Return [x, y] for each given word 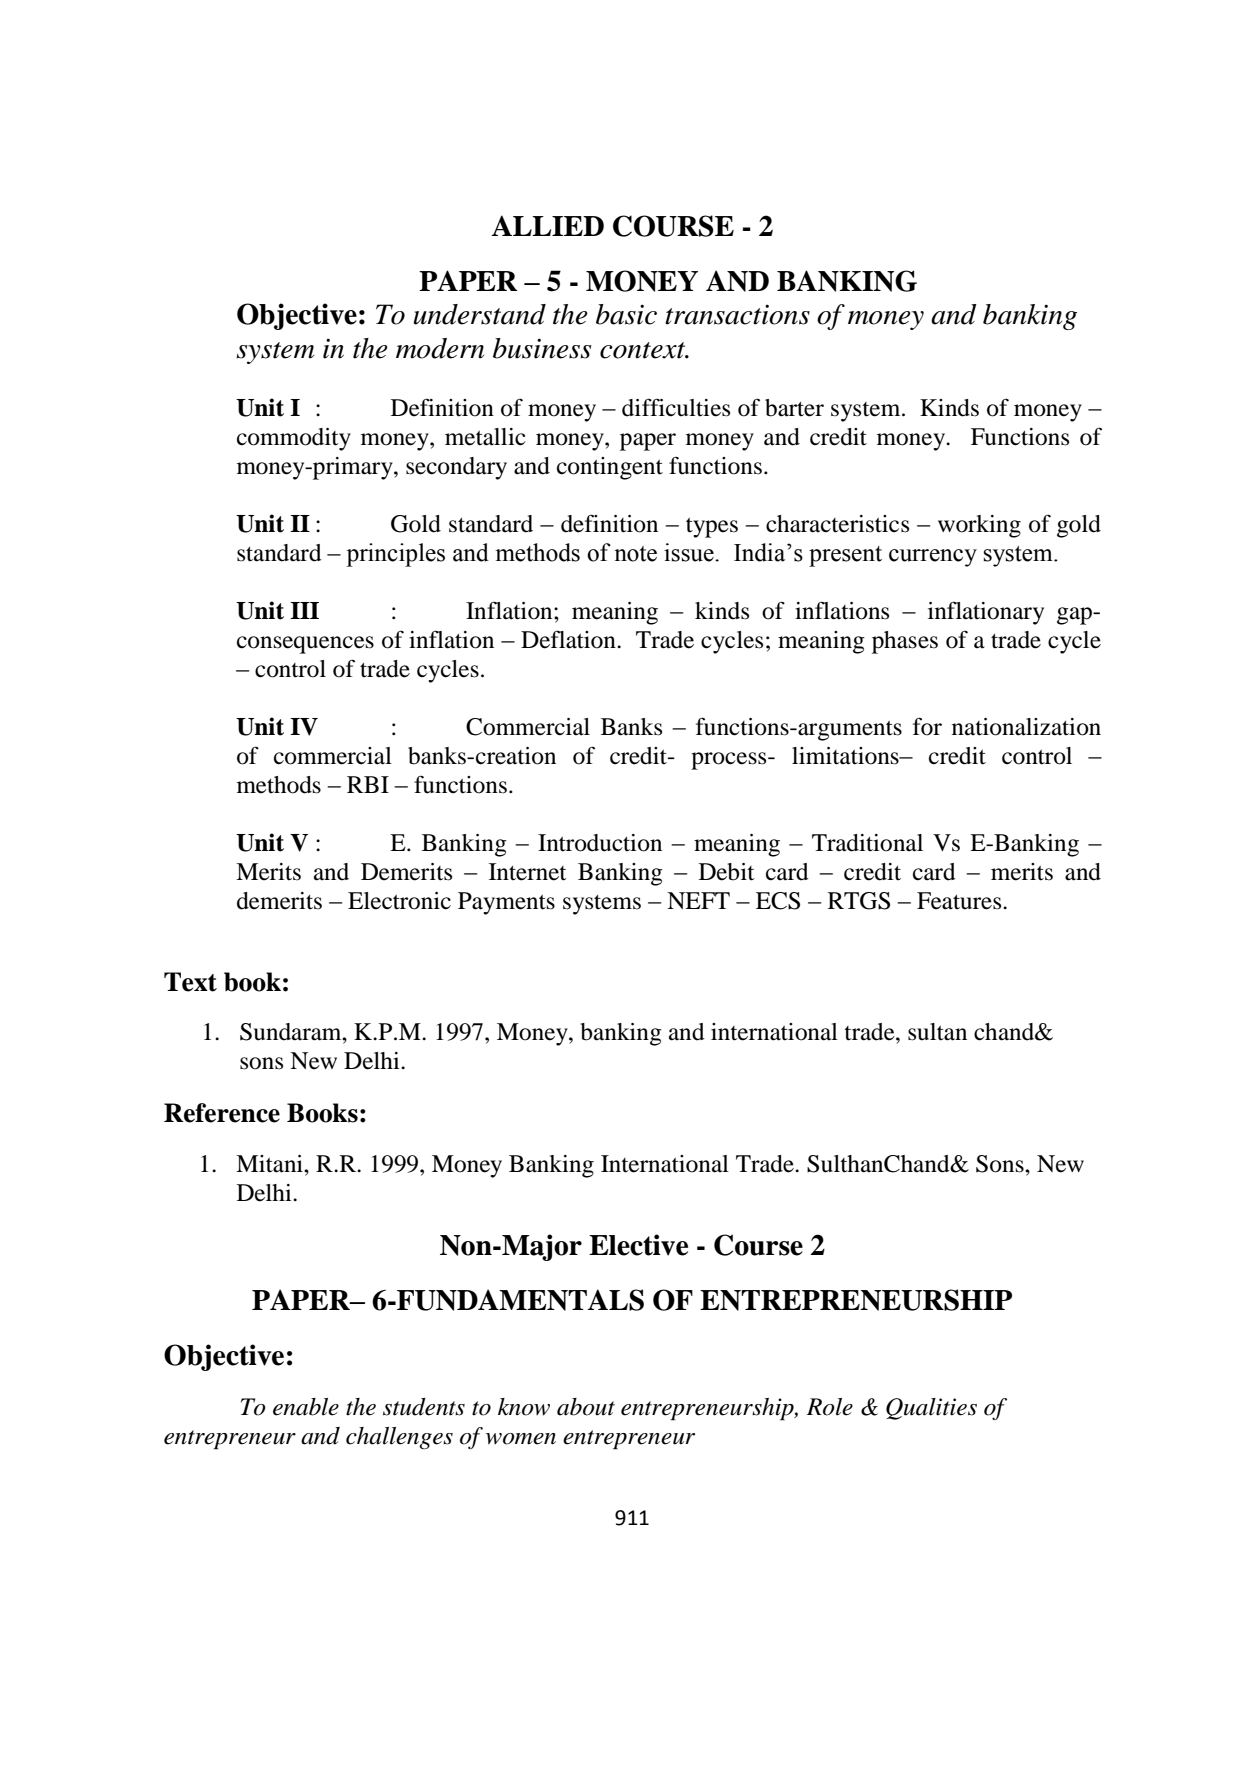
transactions [737, 314]
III [304, 610]
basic [626, 314]
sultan [937, 1032]
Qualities [931, 1409]
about [586, 1407]
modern [440, 348]
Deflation [569, 639]
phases [905, 642]
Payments [506, 903]
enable [306, 1407]
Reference [222, 1113]
